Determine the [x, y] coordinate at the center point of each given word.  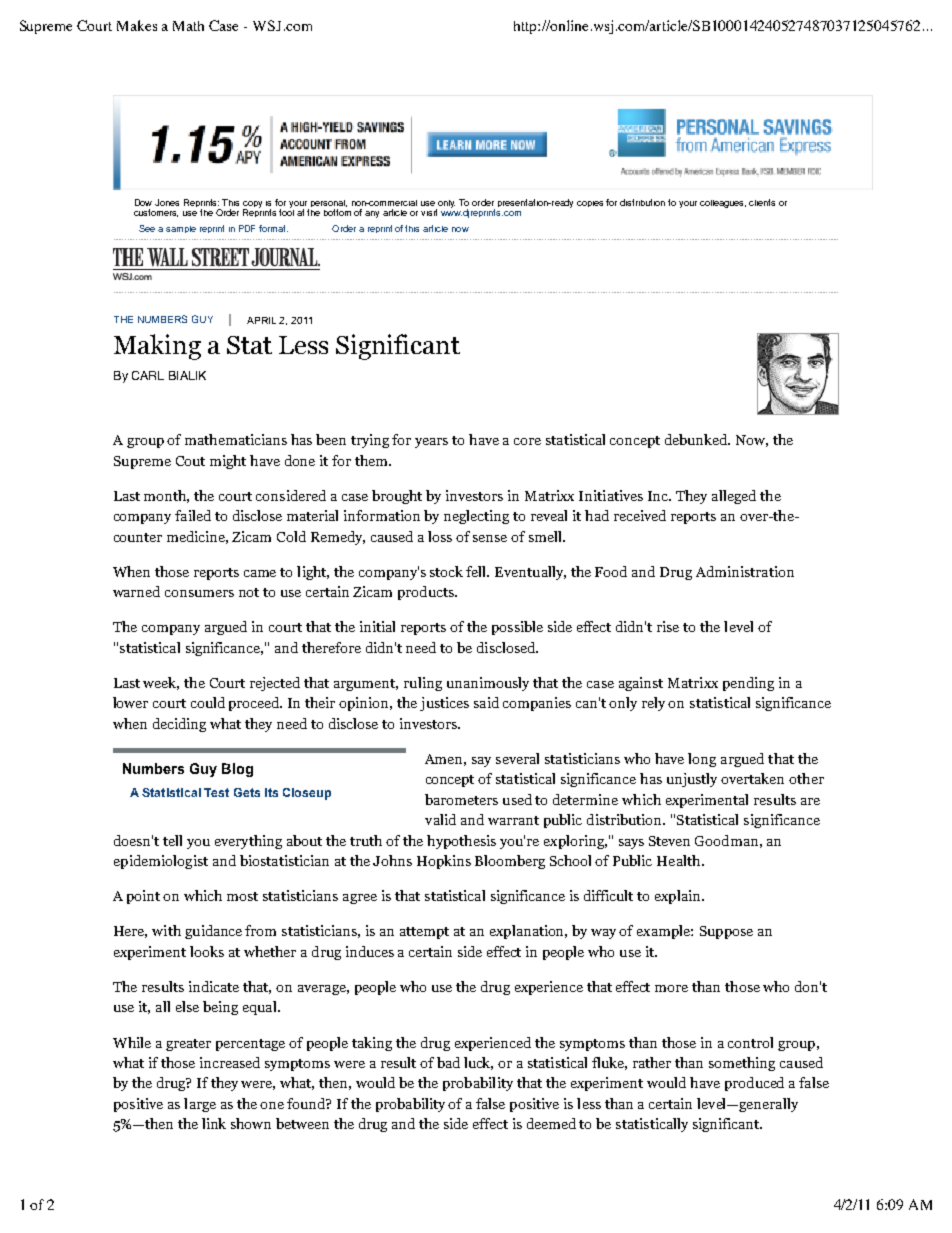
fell [477, 571]
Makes [137, 25]
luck [478, 1063]
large [200, 1105]
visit [429, 212]
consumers [199, 593]
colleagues [723, 204]
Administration [745, 571]
